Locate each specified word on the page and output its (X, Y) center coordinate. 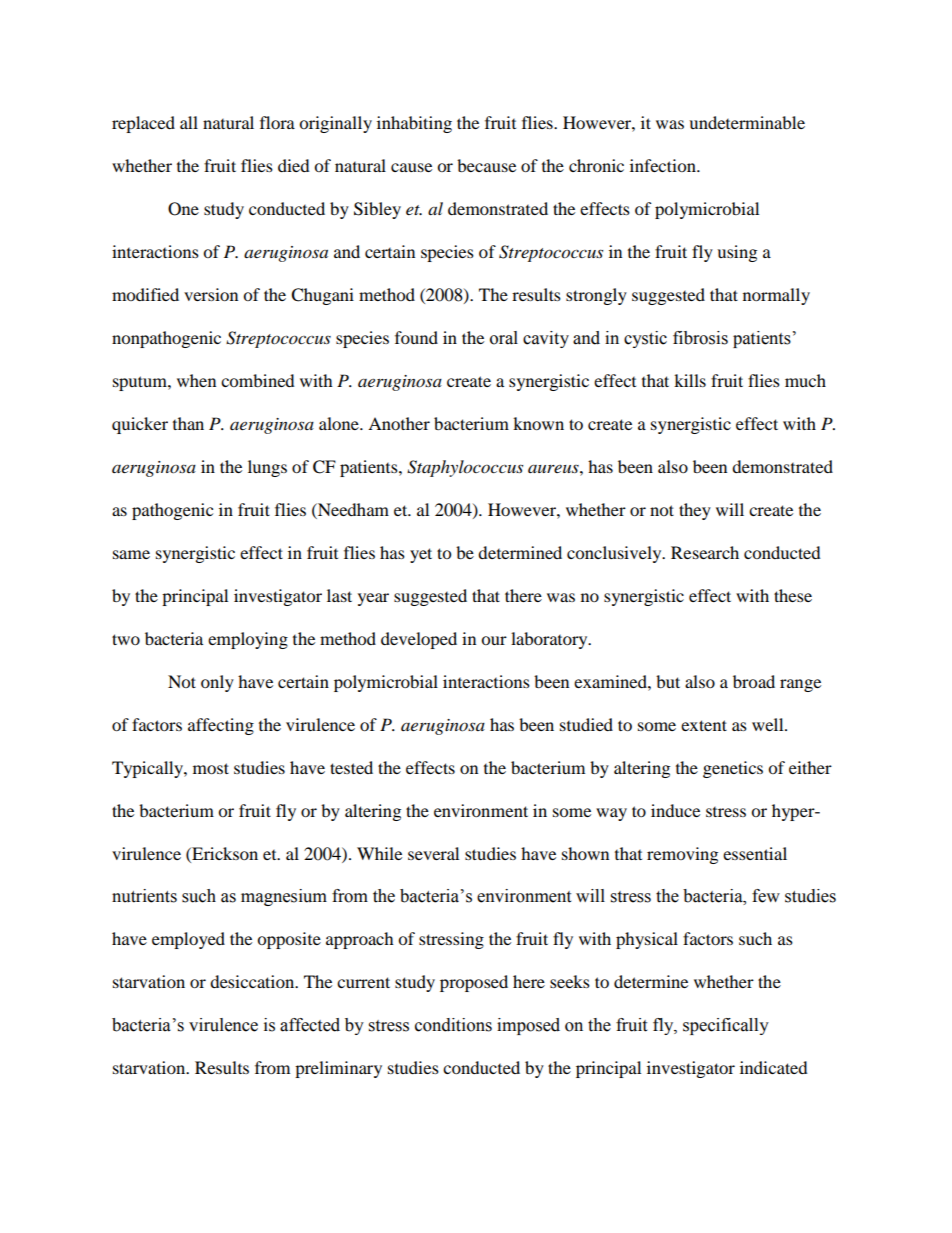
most (211, 768)
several (433, 853)
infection (664, 165)
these (793, 595)
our (494, 640)
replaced (143, 124)
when (196, 380)
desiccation (253, 981)
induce (675, 810)
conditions (453, 1025)
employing (248, 640)
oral (504, 338)
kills (690, 380)
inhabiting (414, 124)
